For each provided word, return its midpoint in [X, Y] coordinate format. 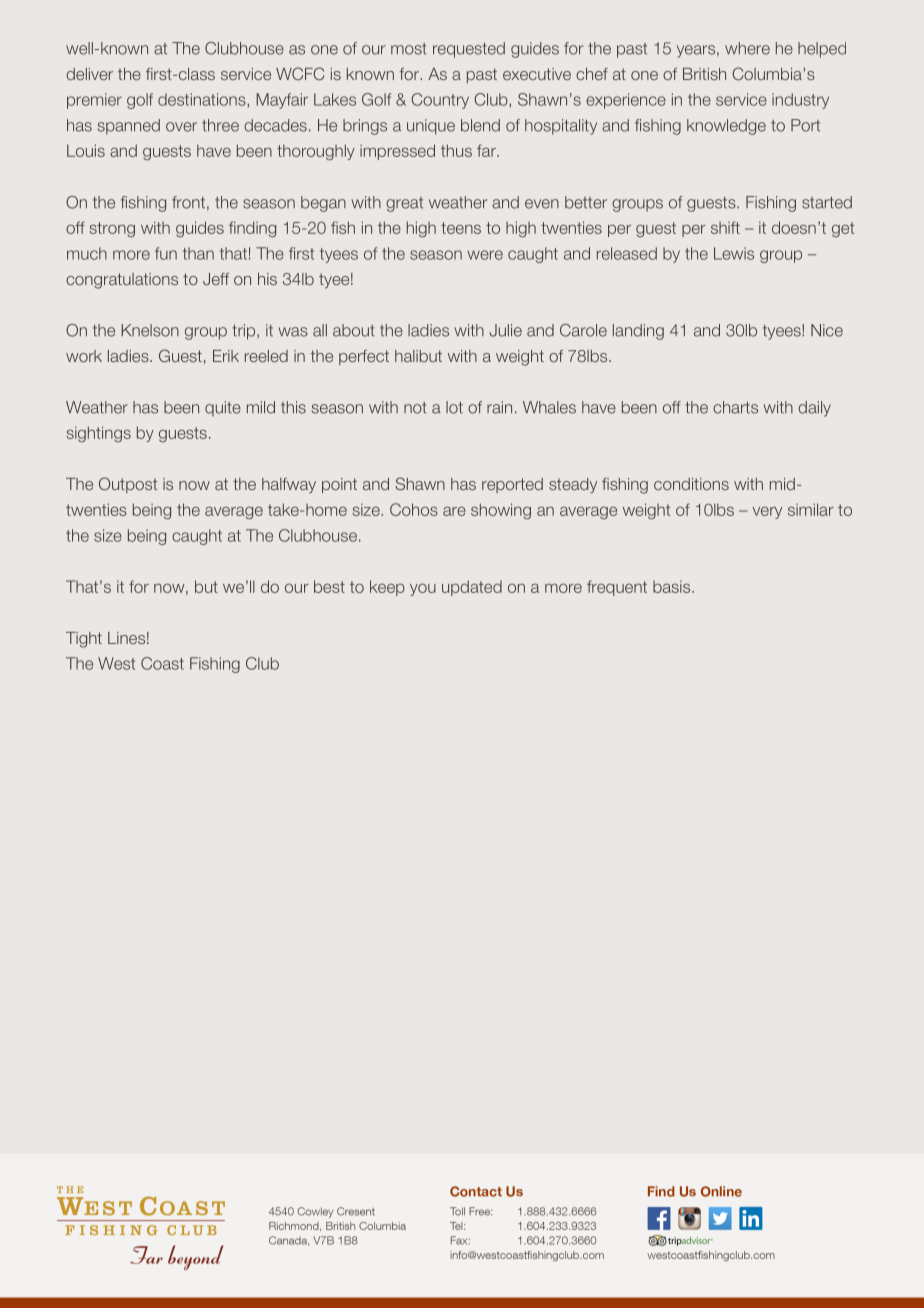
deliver [89, 74]
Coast [162, 663]
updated [472, 588]
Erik [226, 356]
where [747, 48]
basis [673, 586]
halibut [418, 356]
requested [469, 50]
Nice [827, 330]
